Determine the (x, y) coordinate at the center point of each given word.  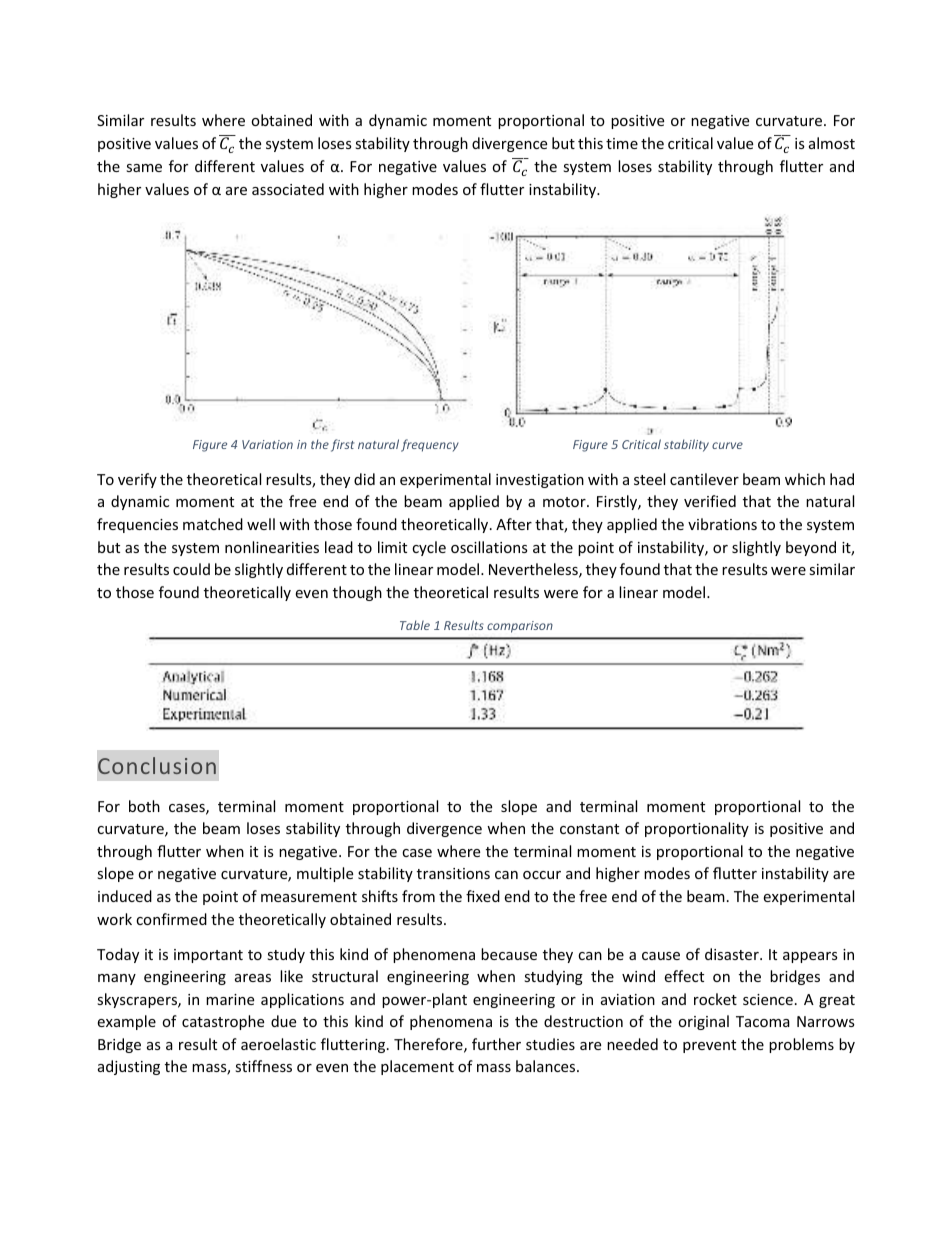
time (622, 143)
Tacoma (763, 1021)
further (496, 1044)
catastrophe (223, 1022)
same (144, 168)
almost (832, 143)
